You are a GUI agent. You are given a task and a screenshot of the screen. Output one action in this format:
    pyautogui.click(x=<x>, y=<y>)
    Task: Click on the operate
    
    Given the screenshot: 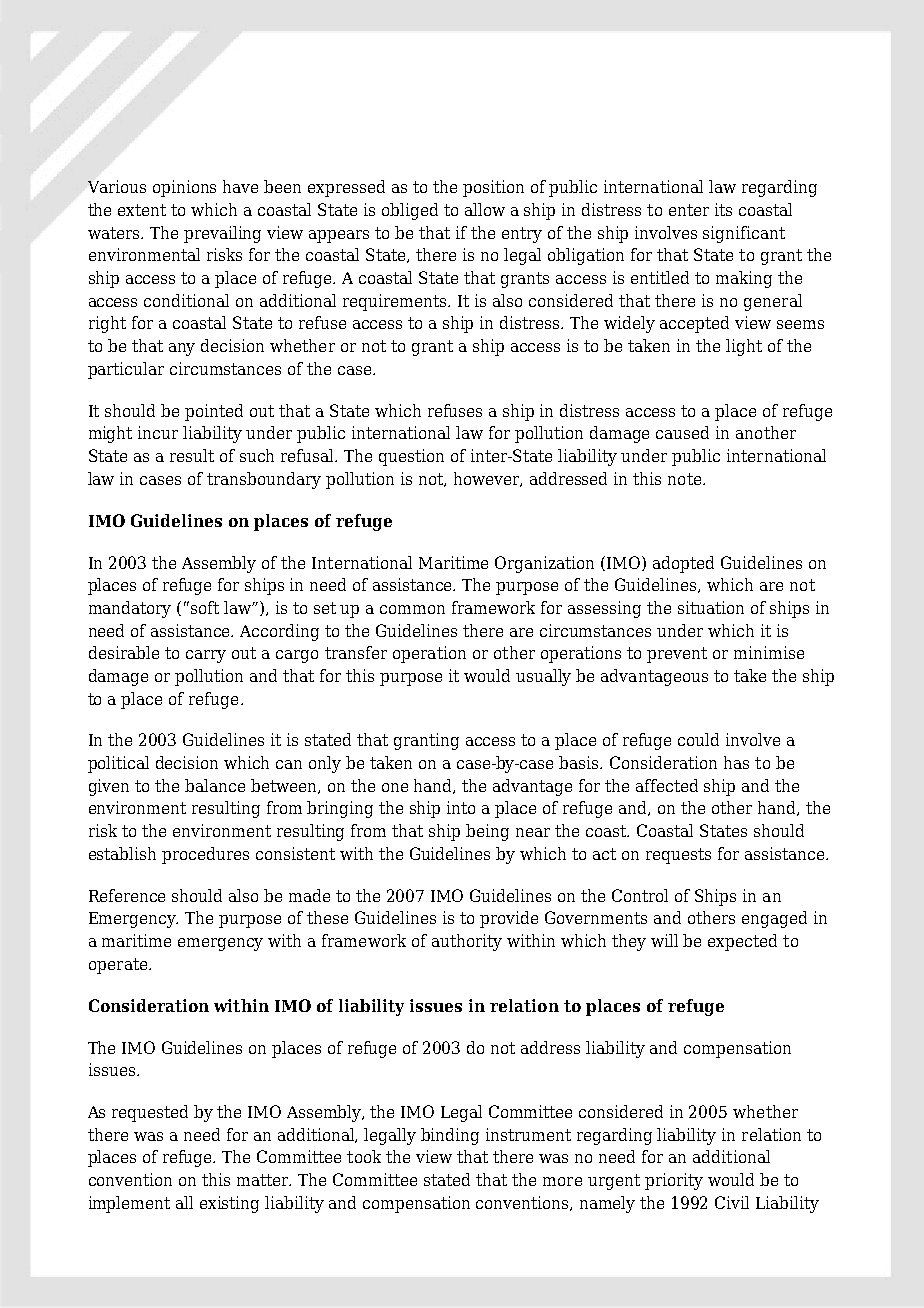 What is the action you would take?
    pyautogui.click(x=119, y=966)
